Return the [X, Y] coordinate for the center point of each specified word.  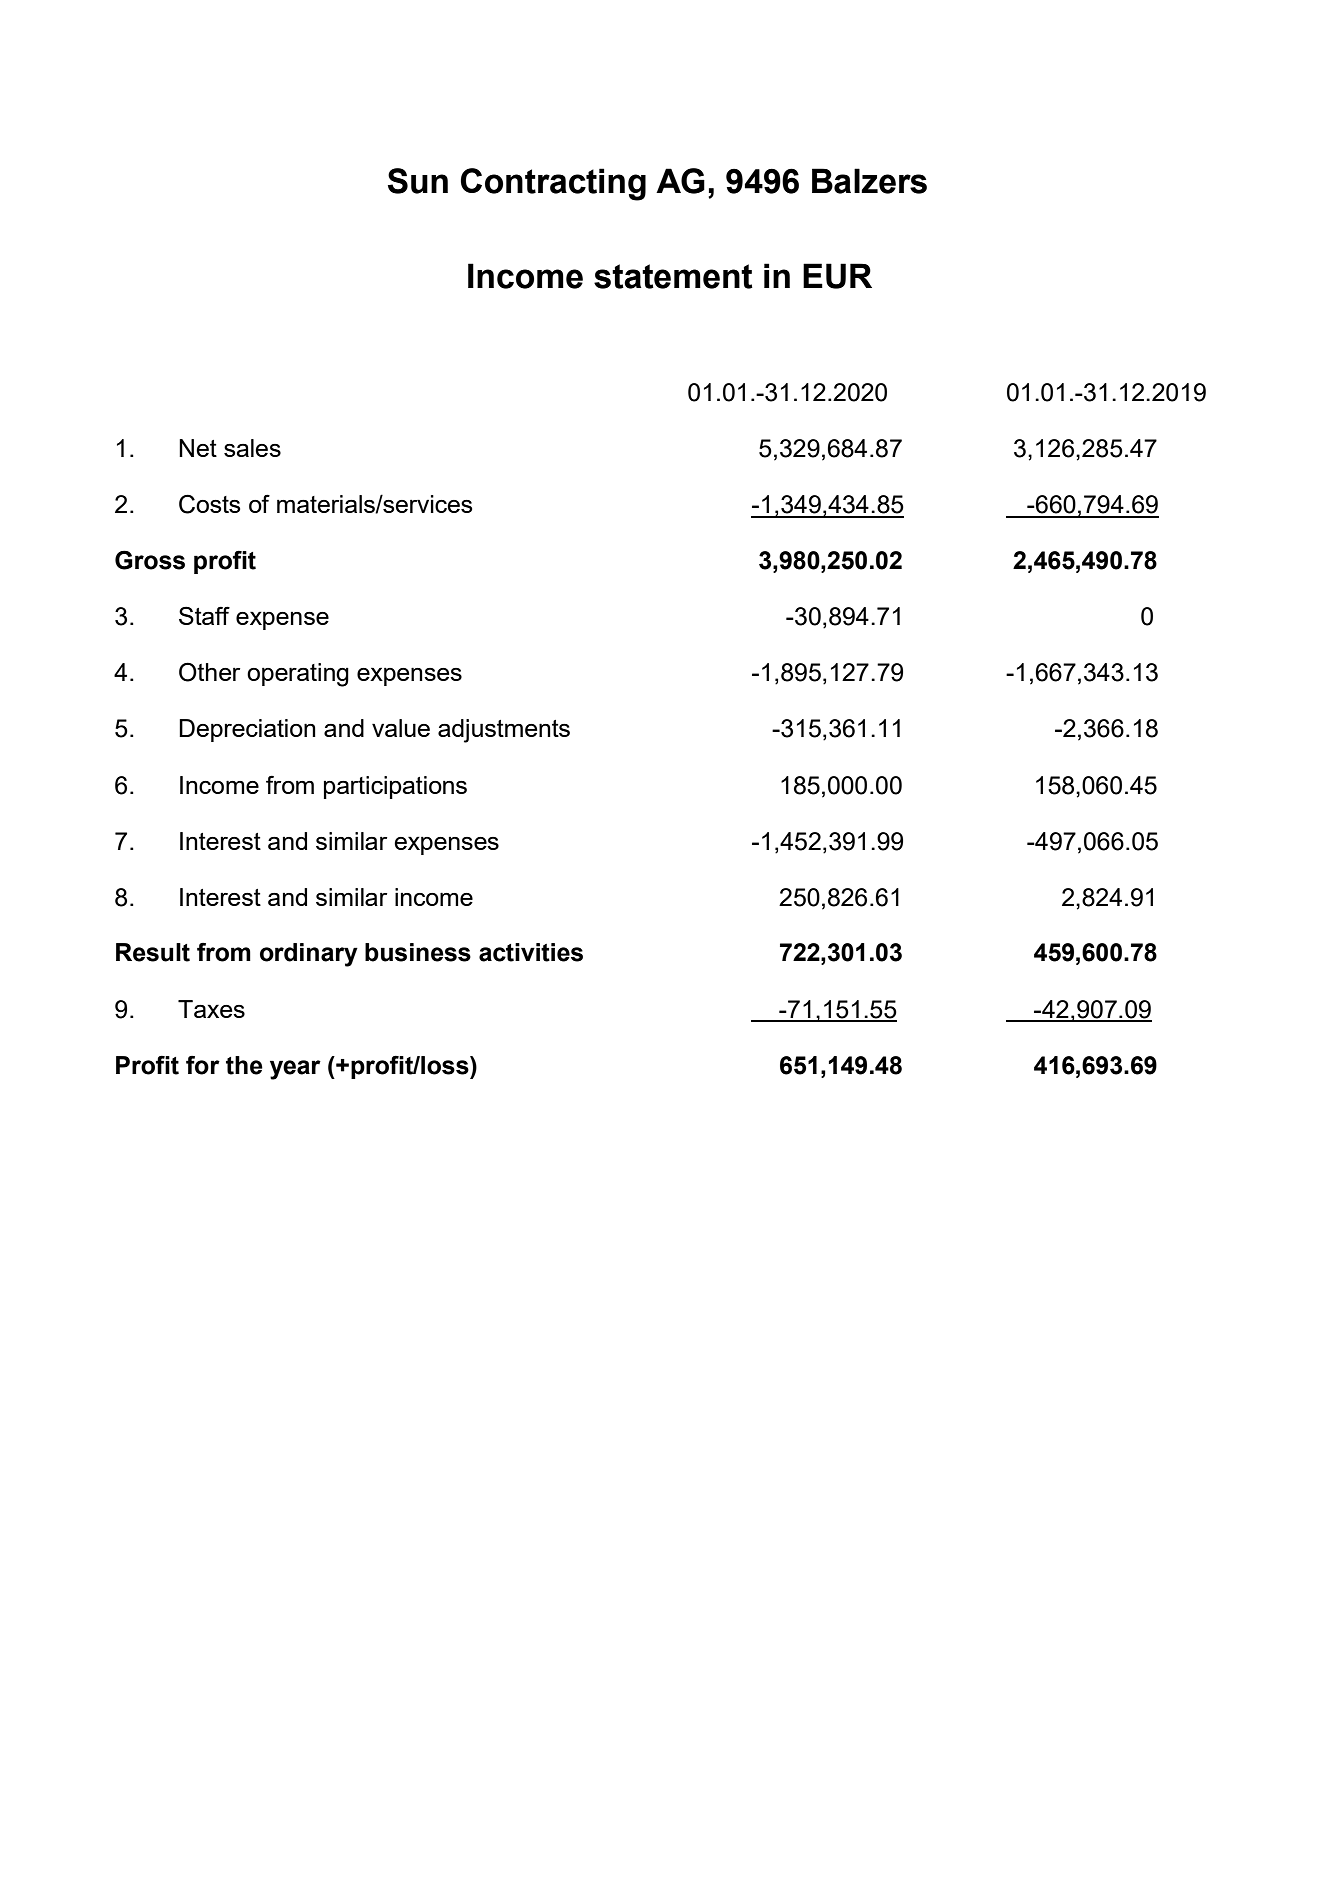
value [401, 728]
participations [395, 787]
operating [298, 675]
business [418, 952]
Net [198, 448]
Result [153, 952]
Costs [209, 504]
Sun [418, 181]
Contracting [553, 184]
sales [252, 448]
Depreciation [247, 730]
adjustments [504, 731]
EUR [837, 276]
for [203, 1065]
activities [531, 952]
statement [673, 276]
